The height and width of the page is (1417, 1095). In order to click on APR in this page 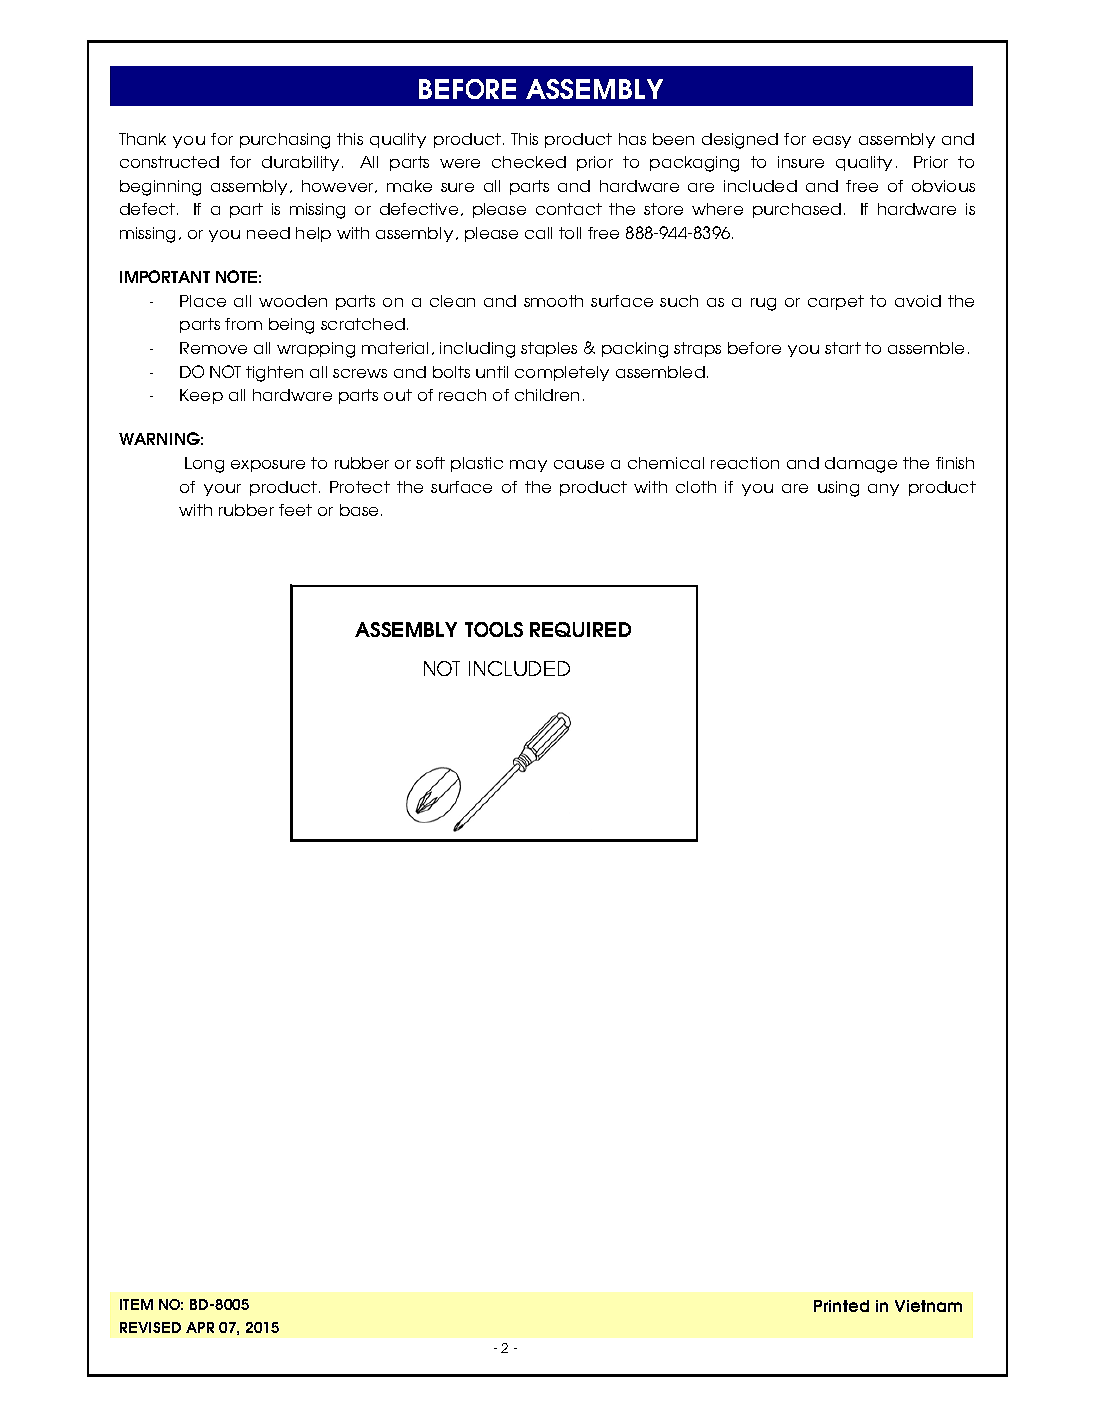, I will do `click(200, 1327)`.
